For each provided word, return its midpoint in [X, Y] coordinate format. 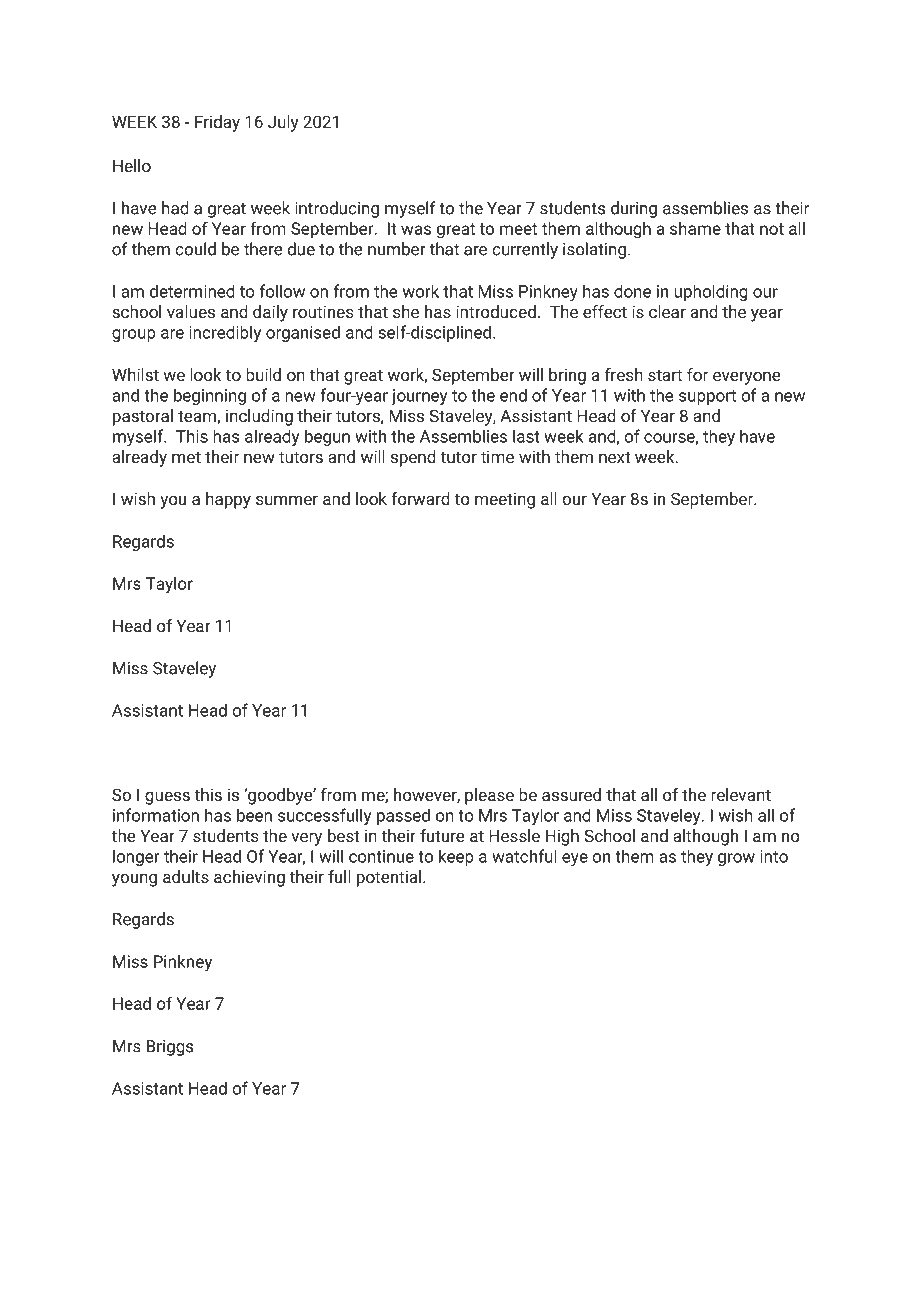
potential [390, 878]
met [186, 457]
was [416, 230]
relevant [741, 794]
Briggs [170, 1048]
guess [167, 798]
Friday [217, 123]
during [634, 209]
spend [413, 458]
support [707, 397]
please [489, 796]
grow [736, 859]
